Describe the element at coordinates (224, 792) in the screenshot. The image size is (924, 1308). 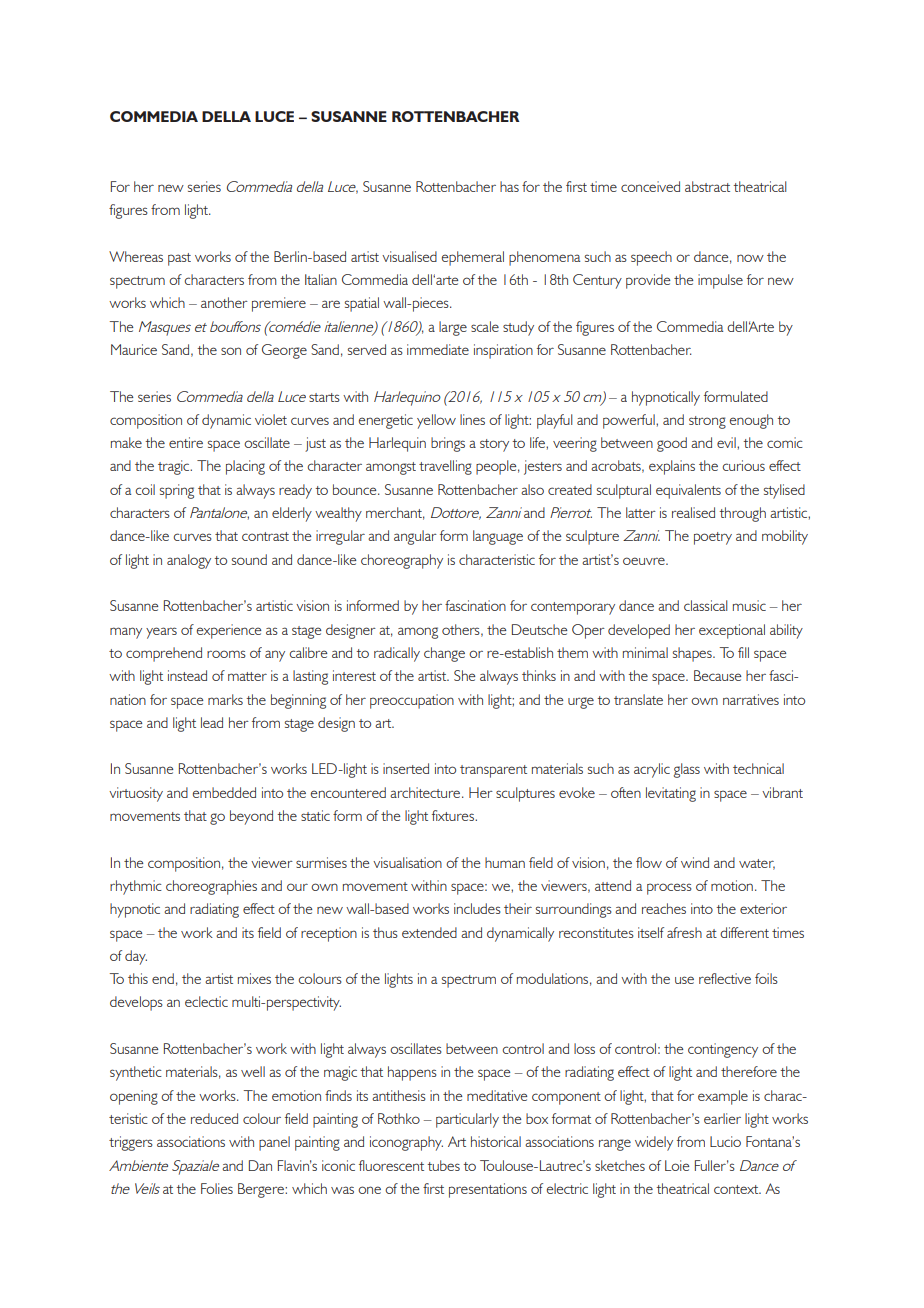
I see `embedded` at that location.
